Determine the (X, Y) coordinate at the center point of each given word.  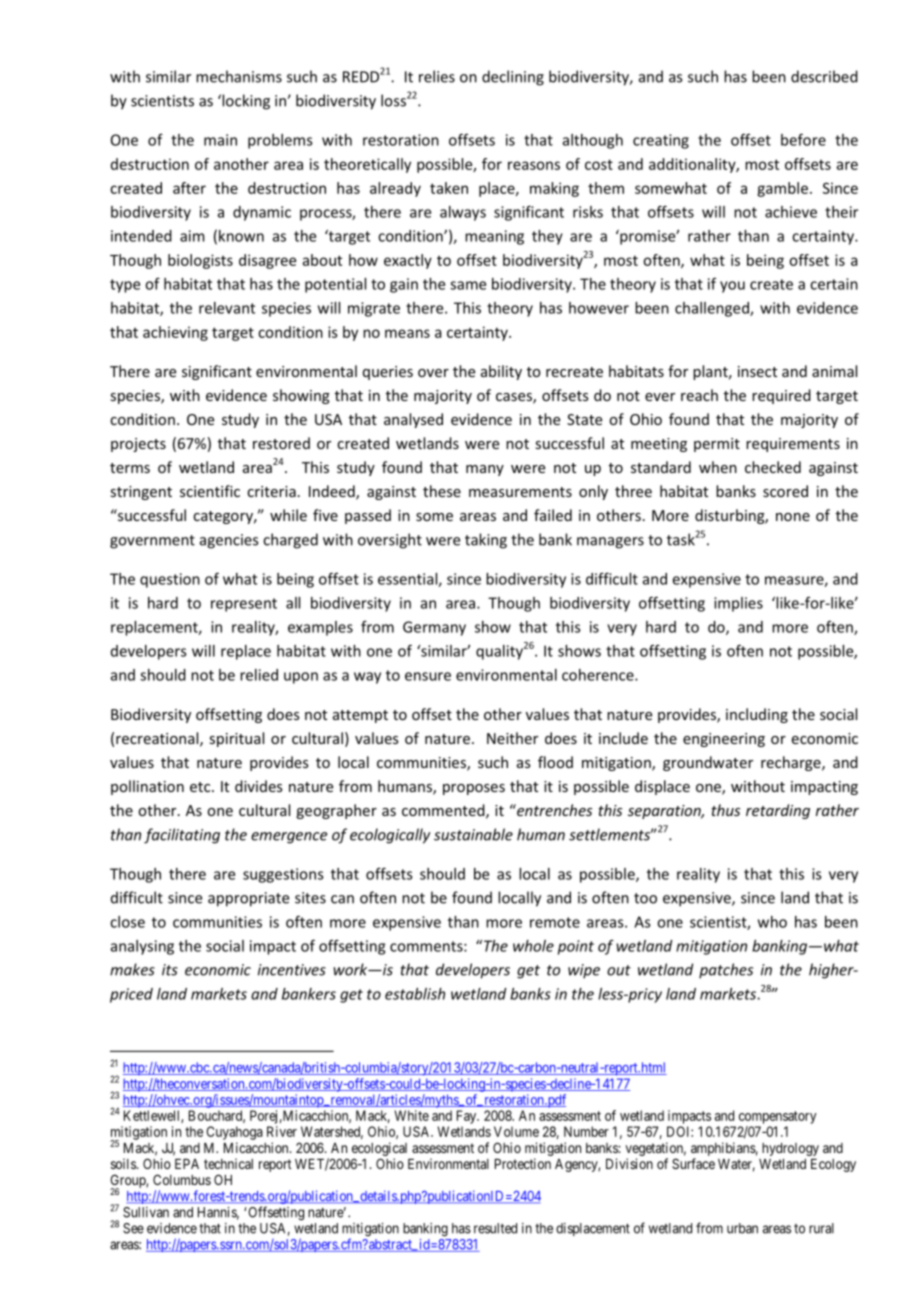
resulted (495, 1228)
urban (742, 1228)
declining (513, 78)
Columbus (182, 1179)
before (803, 139)
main (220, 140)
